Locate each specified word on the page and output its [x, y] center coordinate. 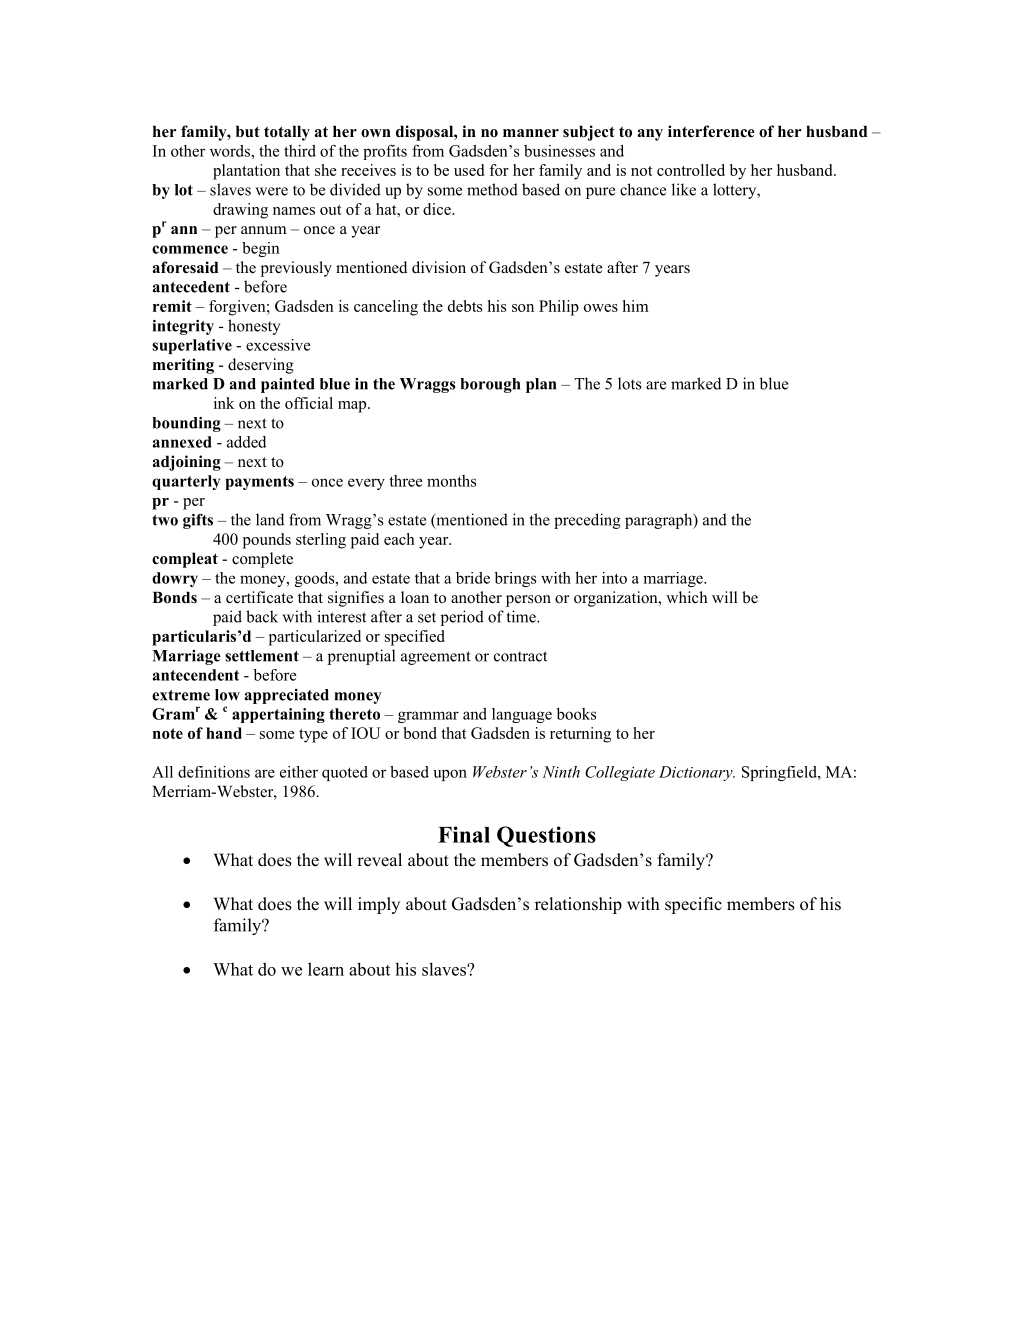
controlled [691, 170]
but [248, 131]
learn [326, 969]
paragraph [660, 521]
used [469, 170]
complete [262, 560]
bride [473, 578]
